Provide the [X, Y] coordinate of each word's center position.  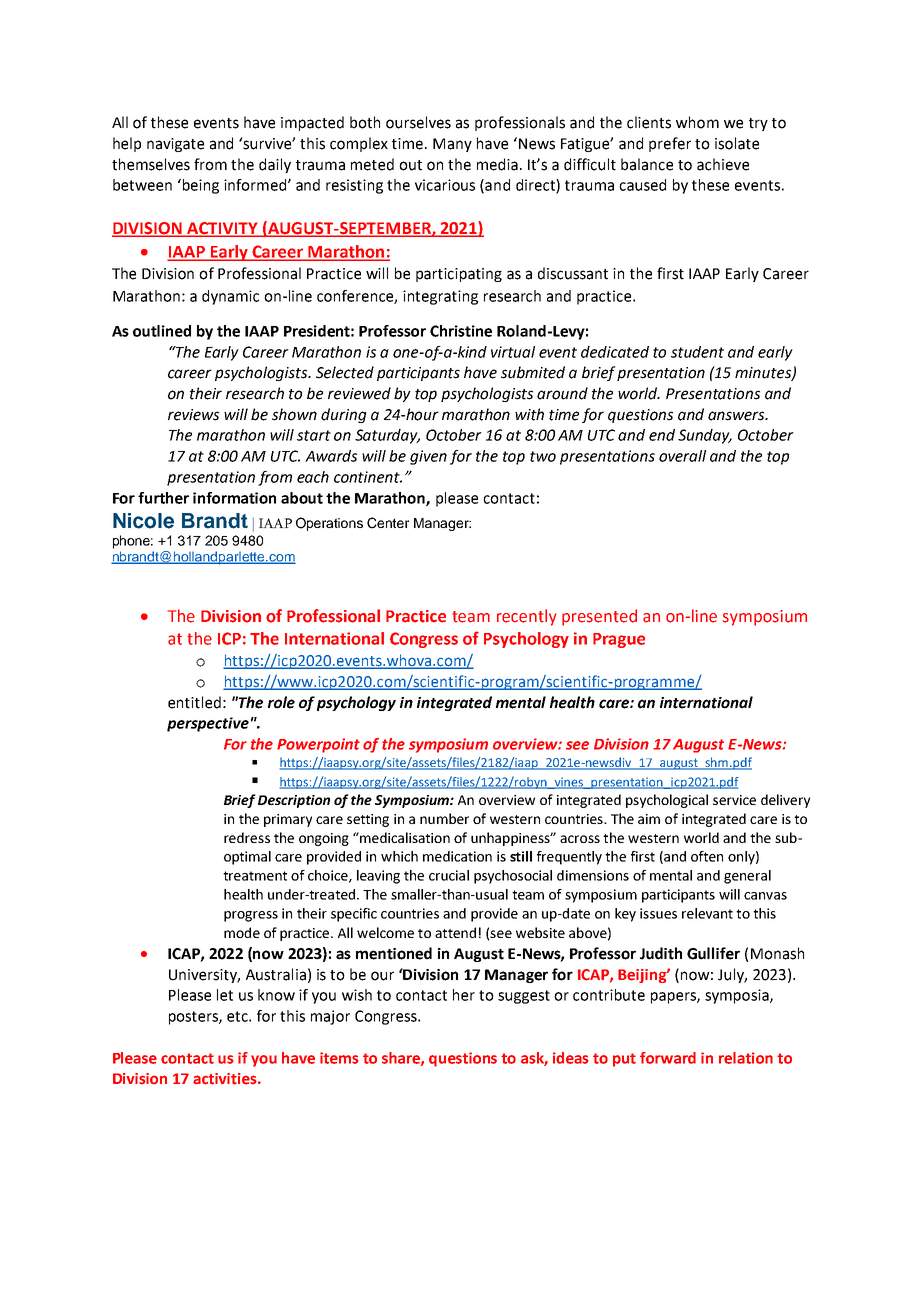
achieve [723, 164]
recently [527, 617]
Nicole [143, 521]
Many [452, 145]
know [276, 995]
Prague [619, 640]
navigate [175, 145]
